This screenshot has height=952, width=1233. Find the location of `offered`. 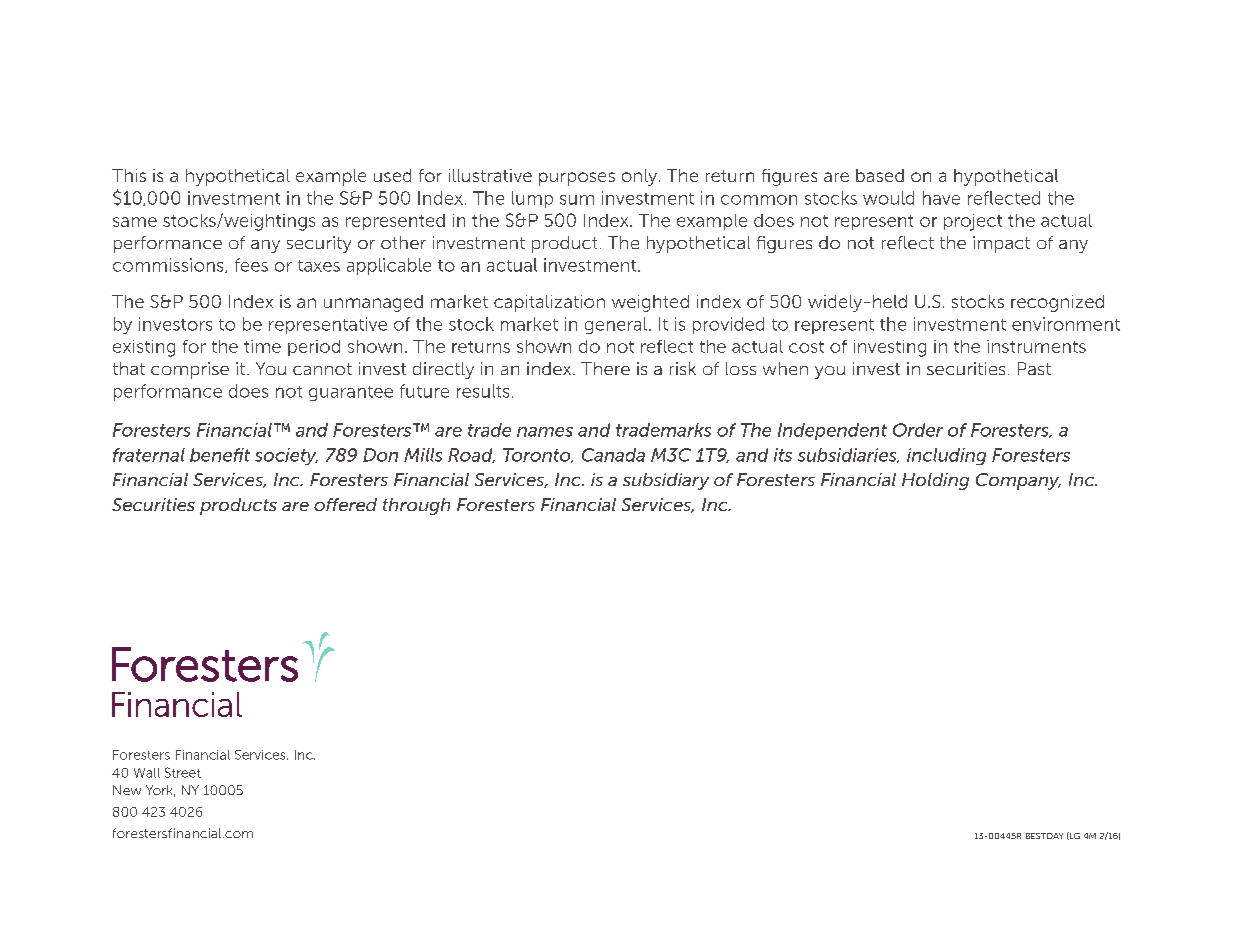

offered is located at coordinates (345, 504).
